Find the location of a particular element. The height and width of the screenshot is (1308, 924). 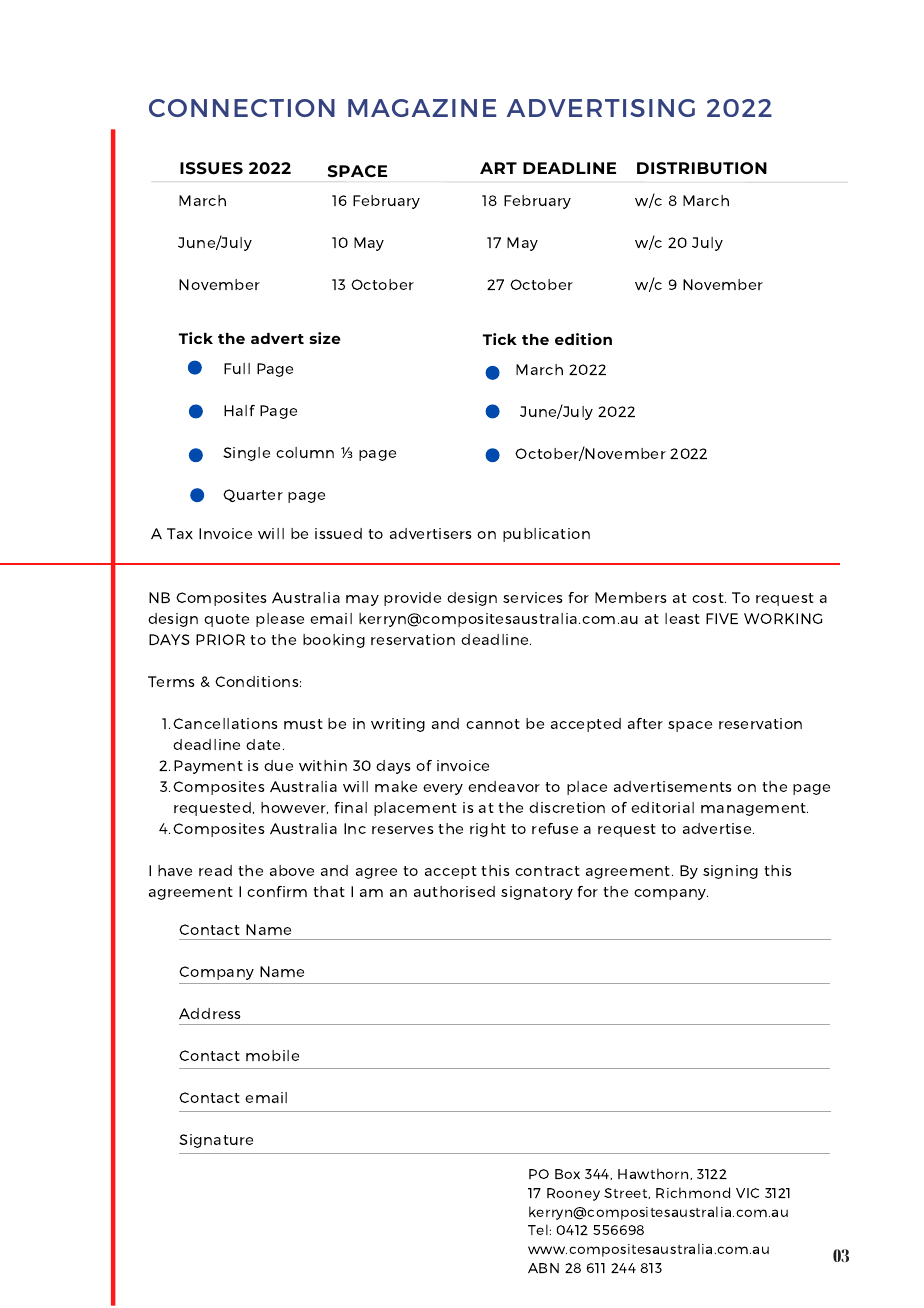

DISTRIBUTION is located at coordinates (702, 168).
